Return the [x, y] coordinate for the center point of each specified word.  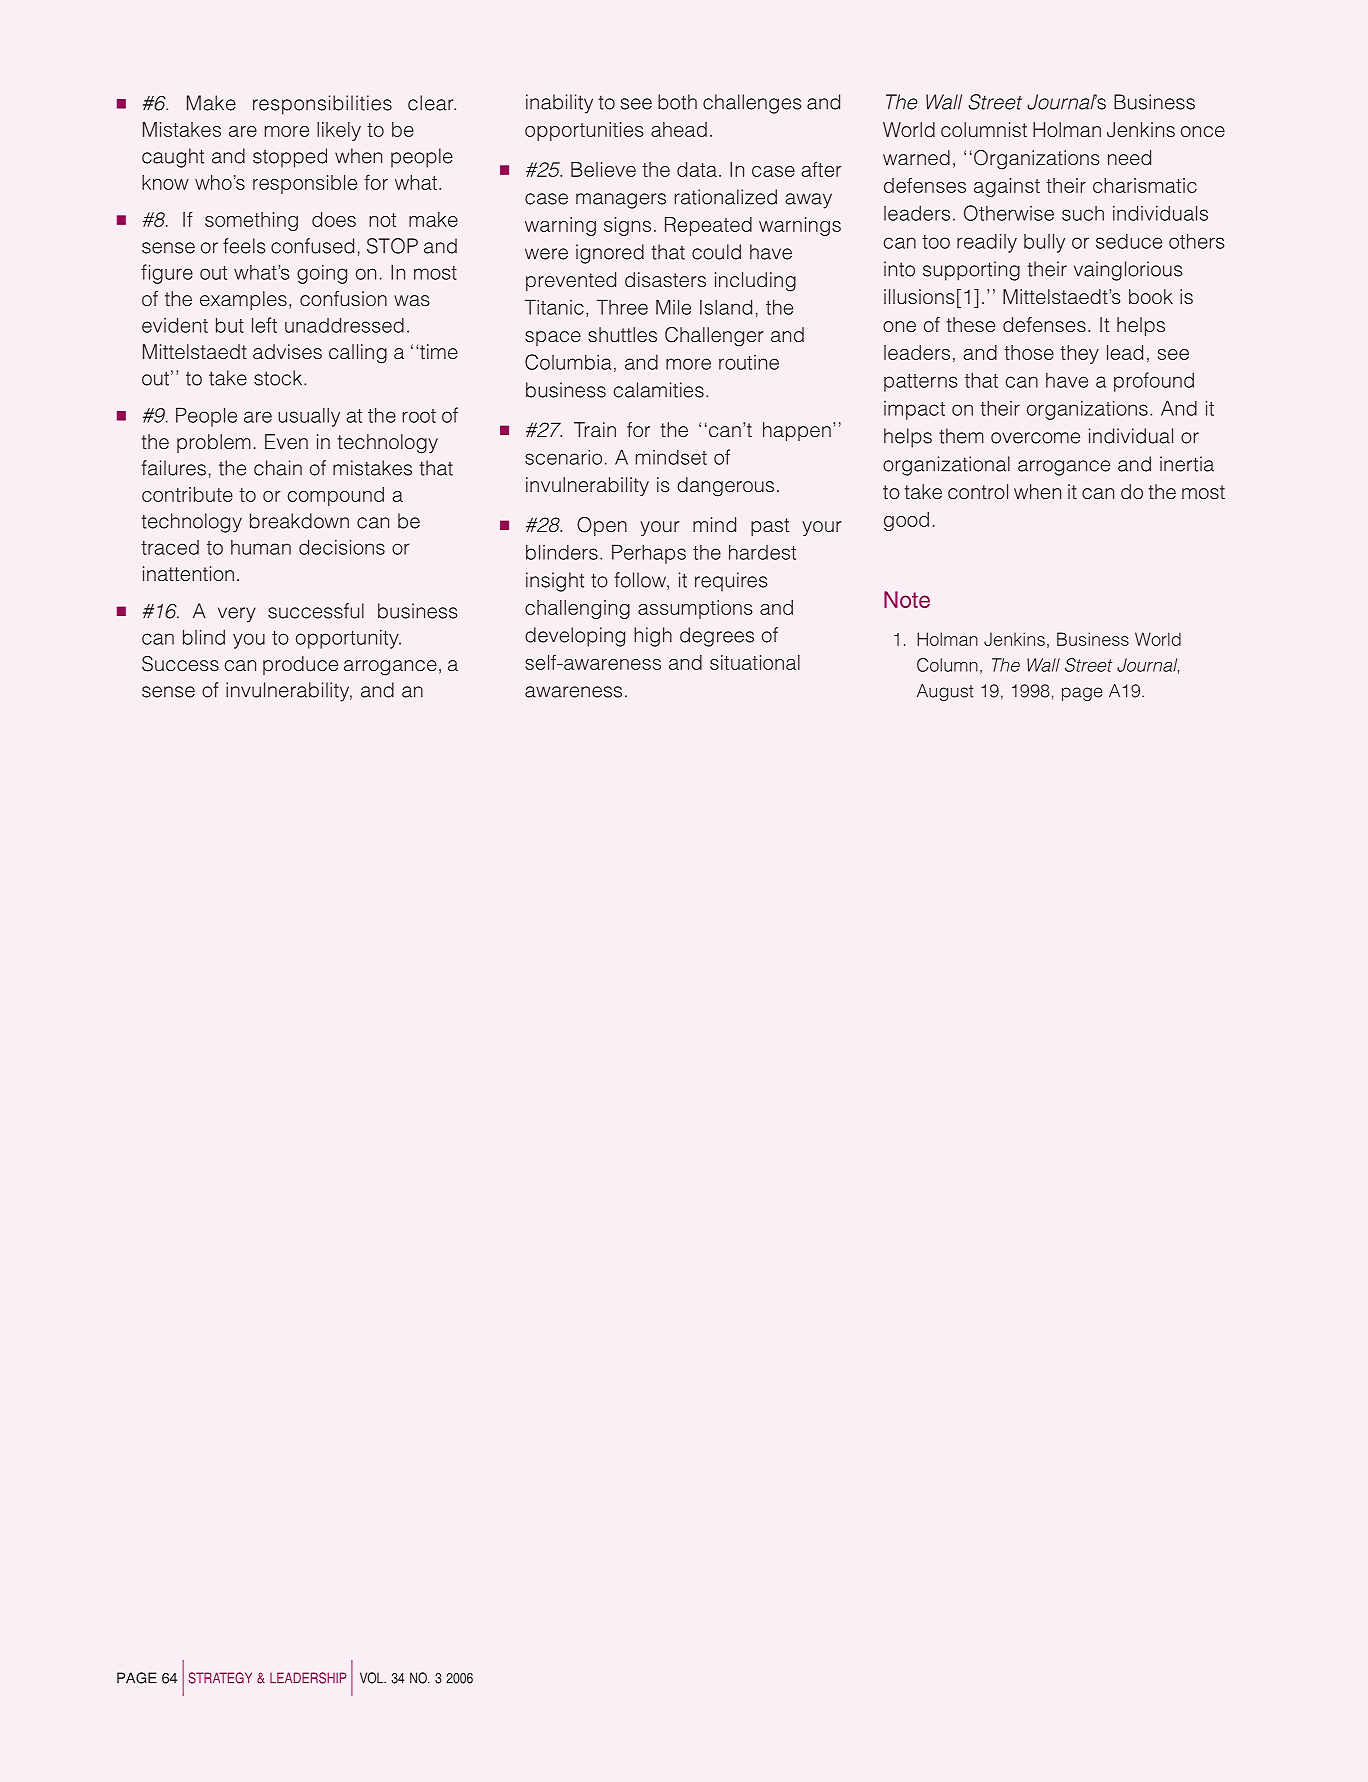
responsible [305, 184]
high [653, 637]
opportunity [348, 639]
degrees [717, 637]
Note [907, 599]
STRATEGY [220, 1678]
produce [300, 665]
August [945, 692]
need [1129, 157]
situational [755, 662]
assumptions [695, 609]
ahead [679, 129]
